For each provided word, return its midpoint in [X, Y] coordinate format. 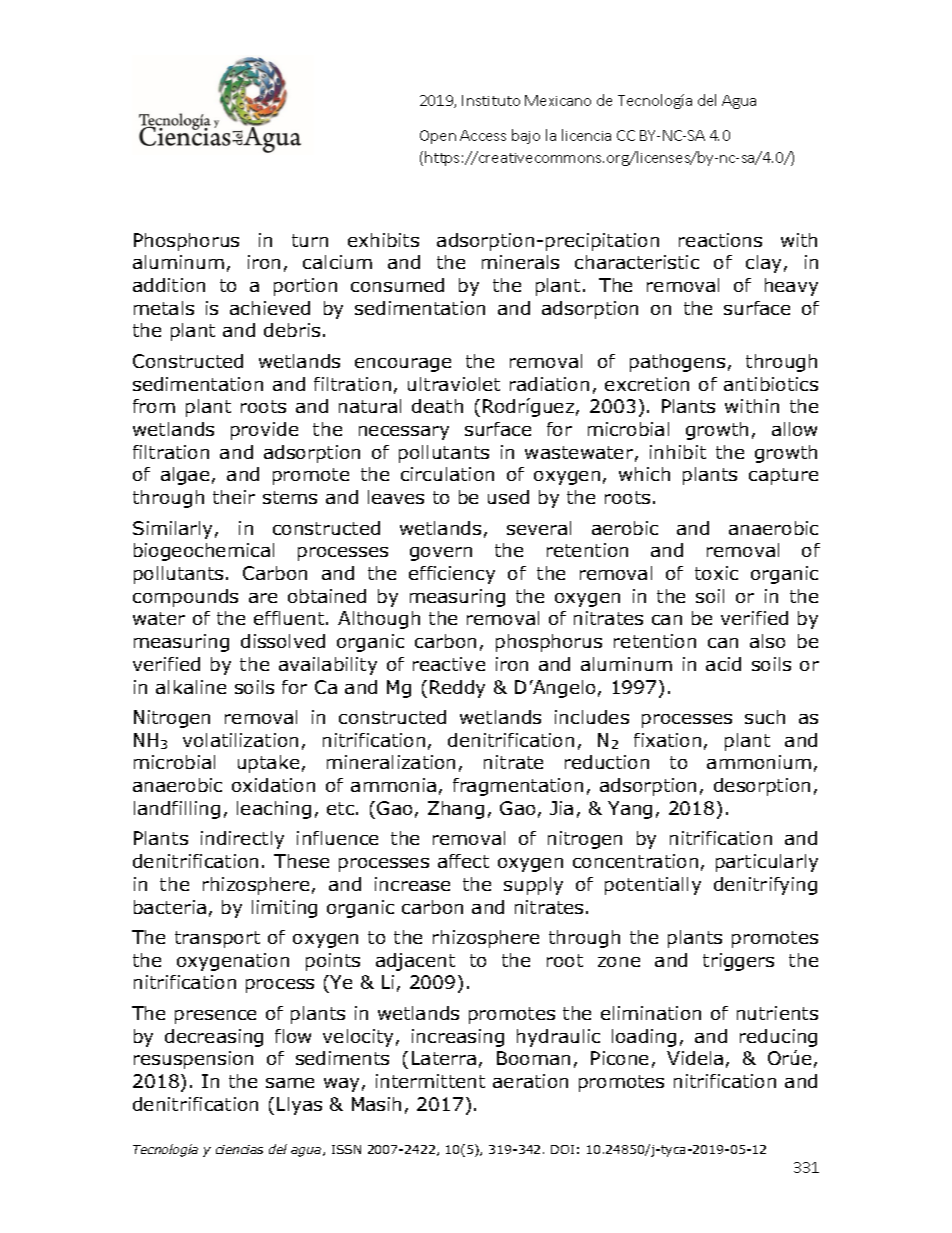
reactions [720, 240]
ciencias [239, 1149]
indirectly [242, 840]
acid [723, 664]
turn [310, 240]
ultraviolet [454, 384]
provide [264, 431]
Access [483, 135]
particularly [767, 863]
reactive [449, 664]
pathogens [677, 363]
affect [463, 861]
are [263, 598]
